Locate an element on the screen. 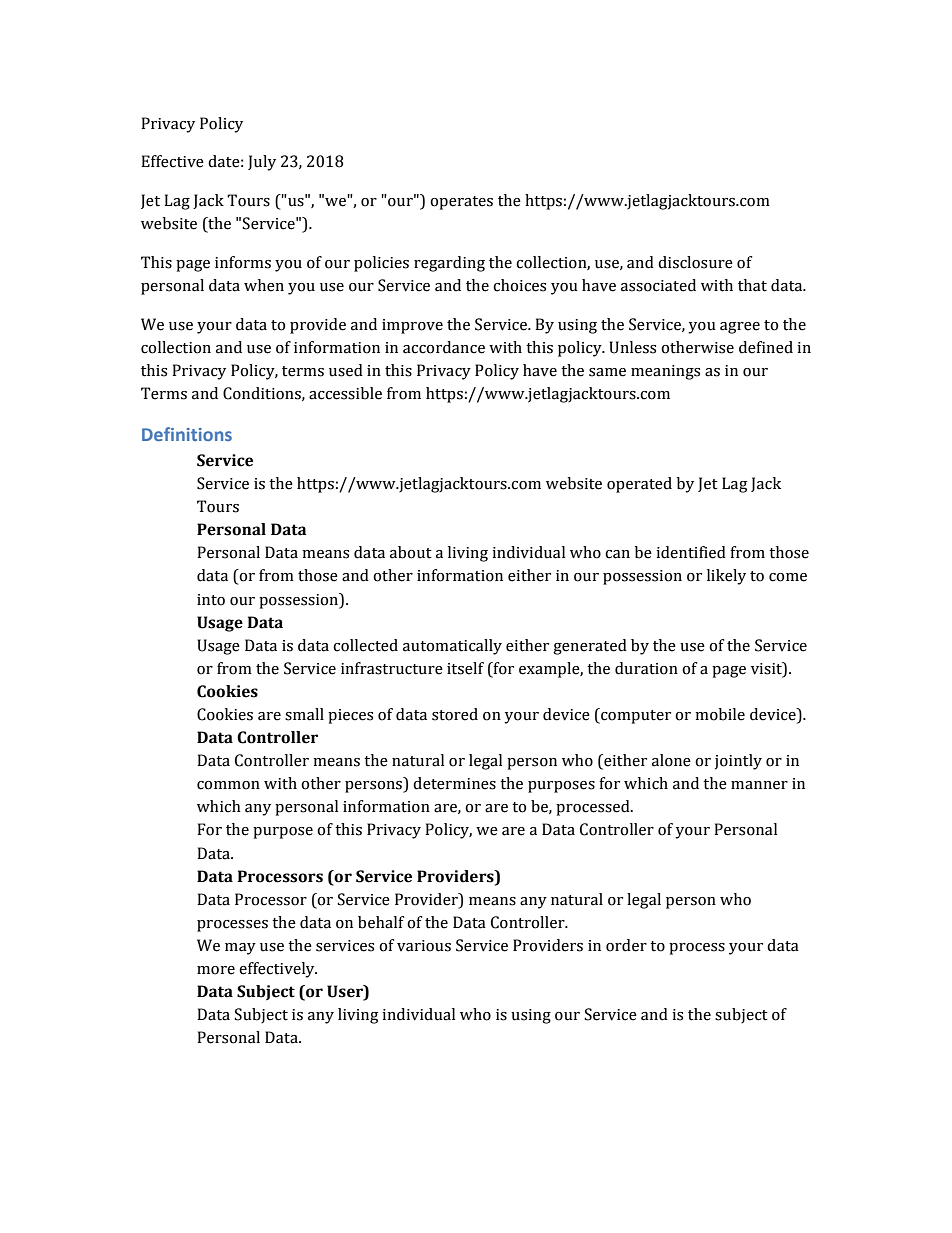  operates is located at coordinates (461, 203).
